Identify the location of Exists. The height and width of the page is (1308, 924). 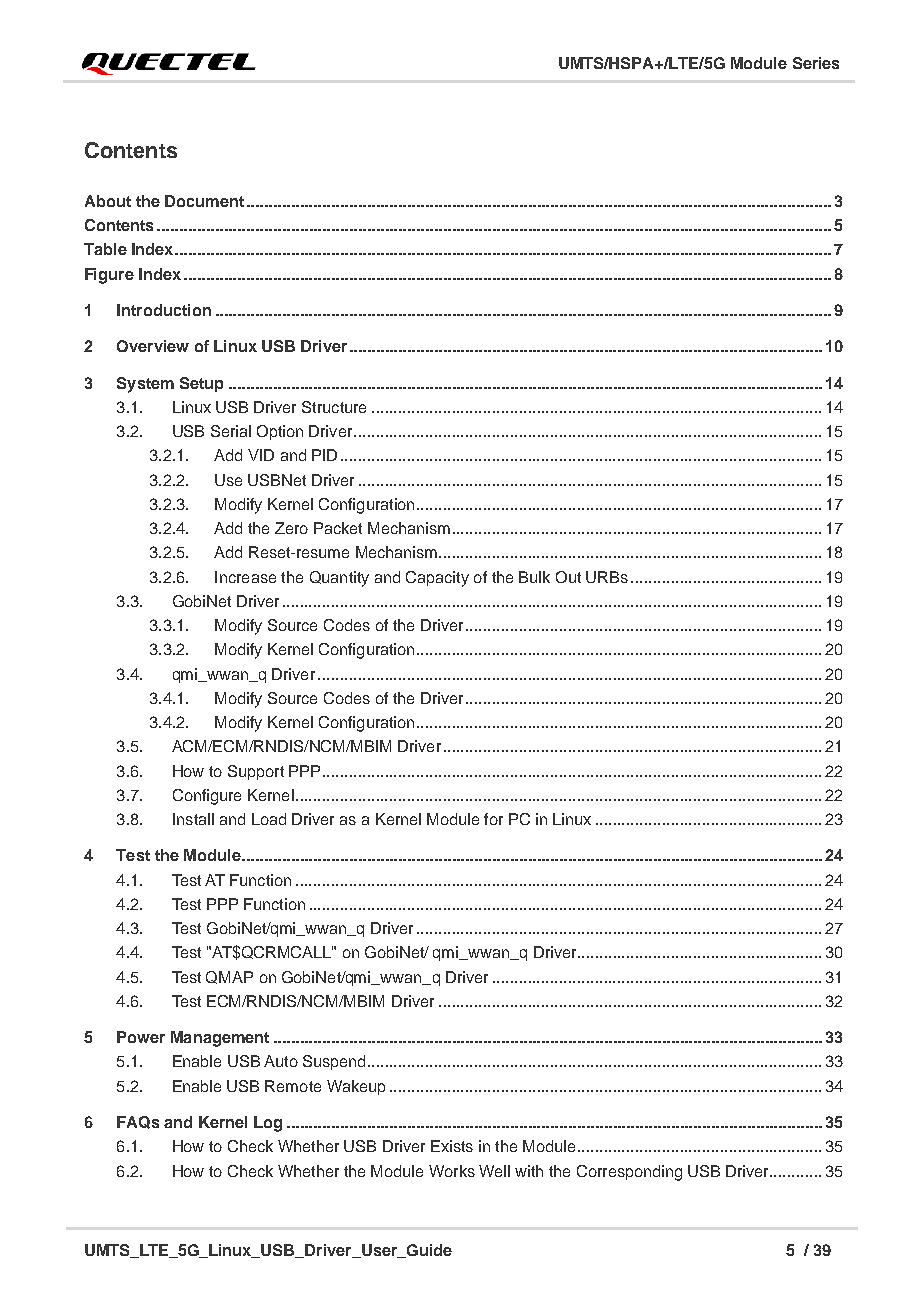
(452, 1146).
